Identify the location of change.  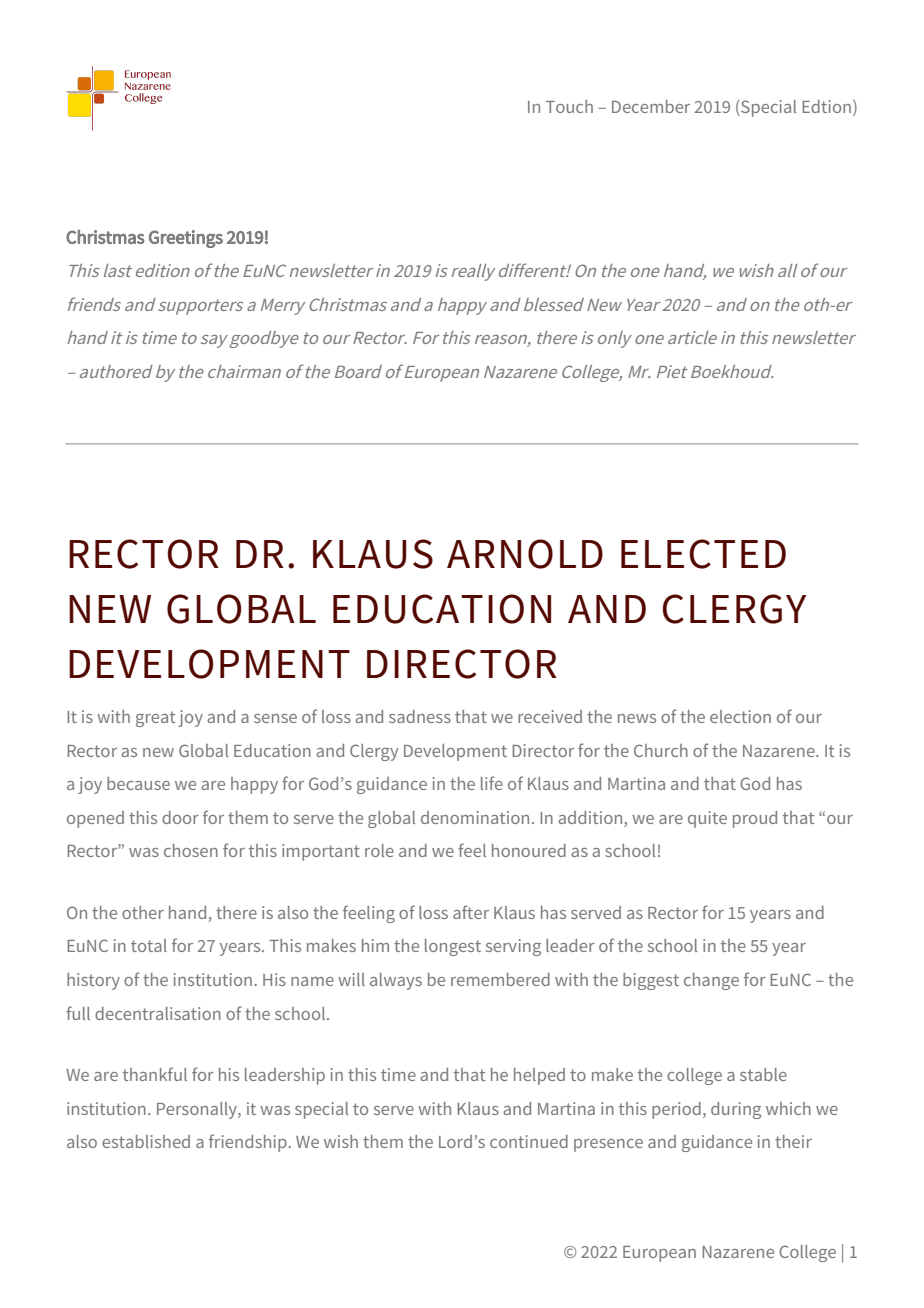
(711, 981).
